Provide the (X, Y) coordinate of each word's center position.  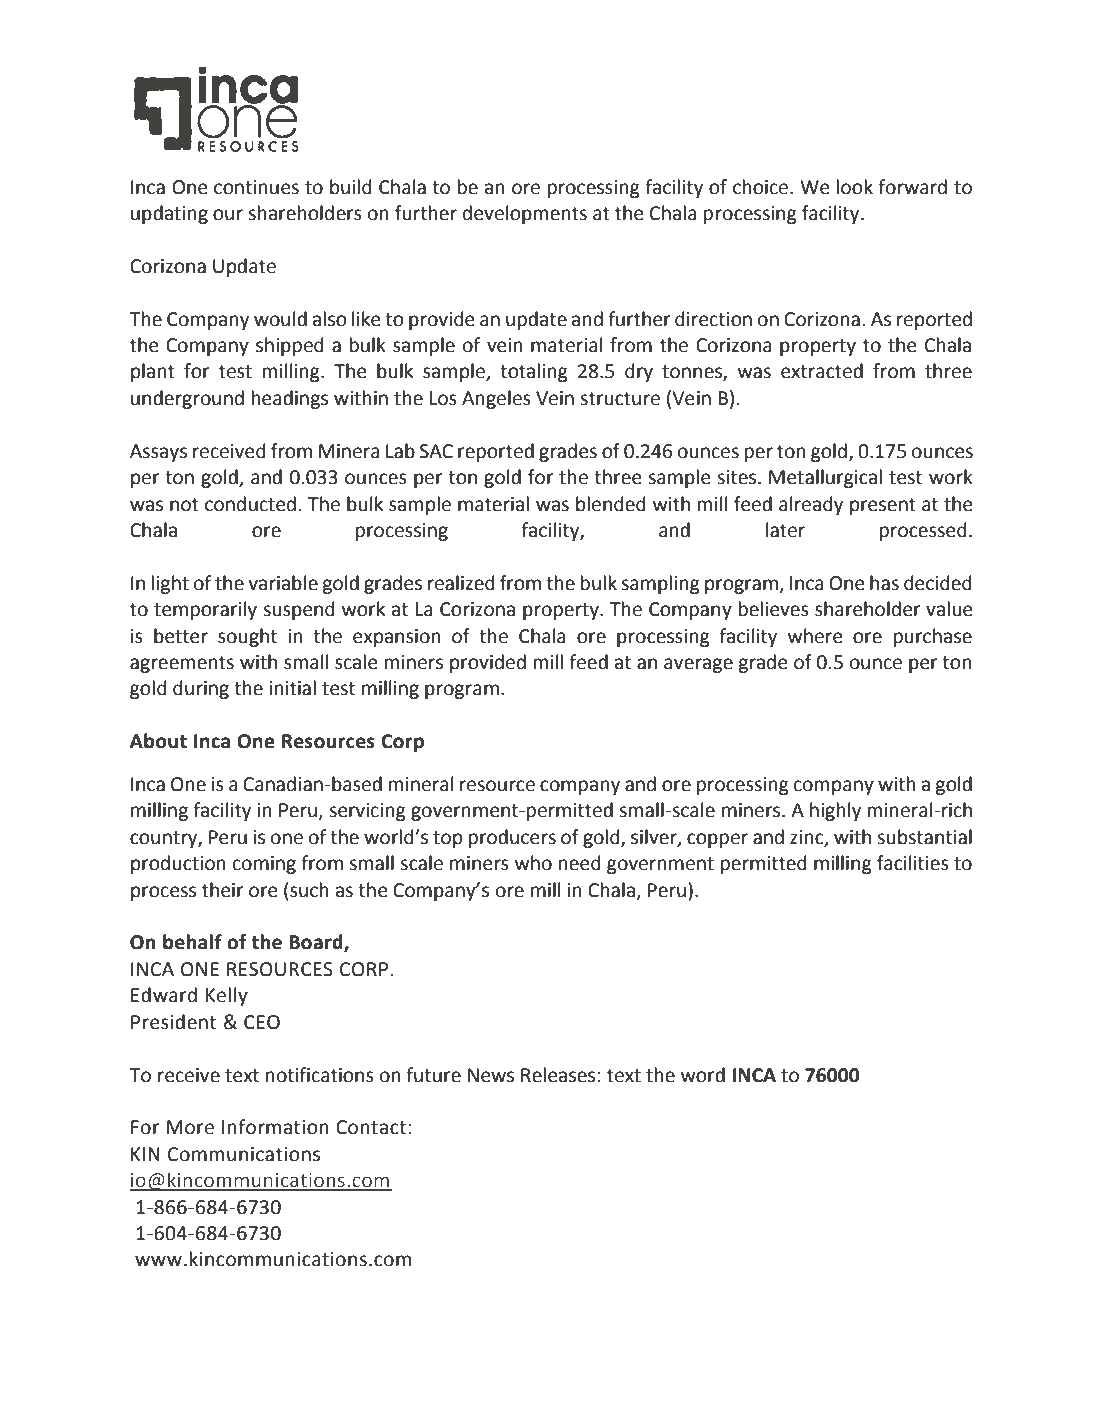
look (855, 187)
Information (275, 1127)
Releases (558, 1075)
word (703, 1075)
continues (256, 187)
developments (525, 214)
